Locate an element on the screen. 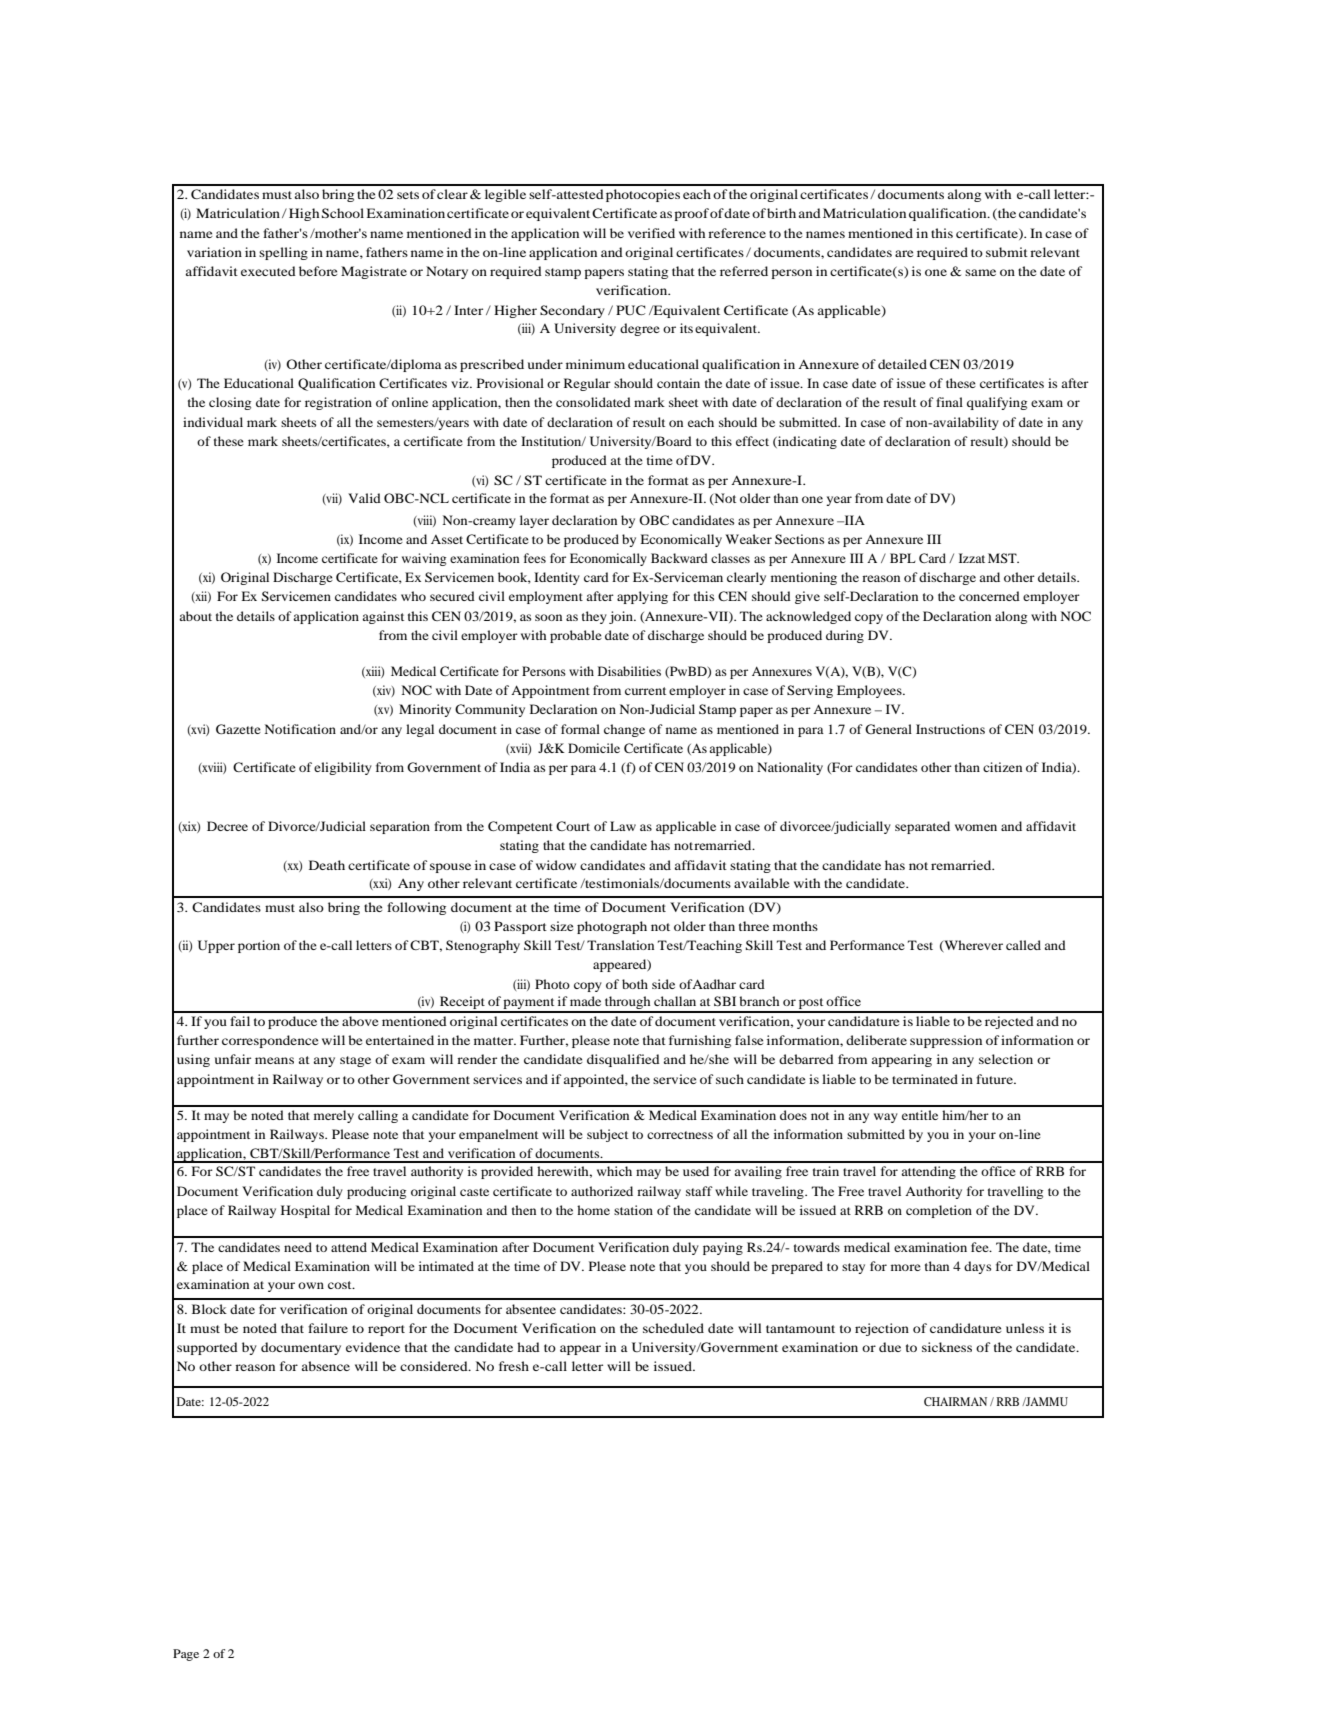 Image resolution: width=1324 pixels, height=1714 pixels. women is located at coordinates (976, 827).
